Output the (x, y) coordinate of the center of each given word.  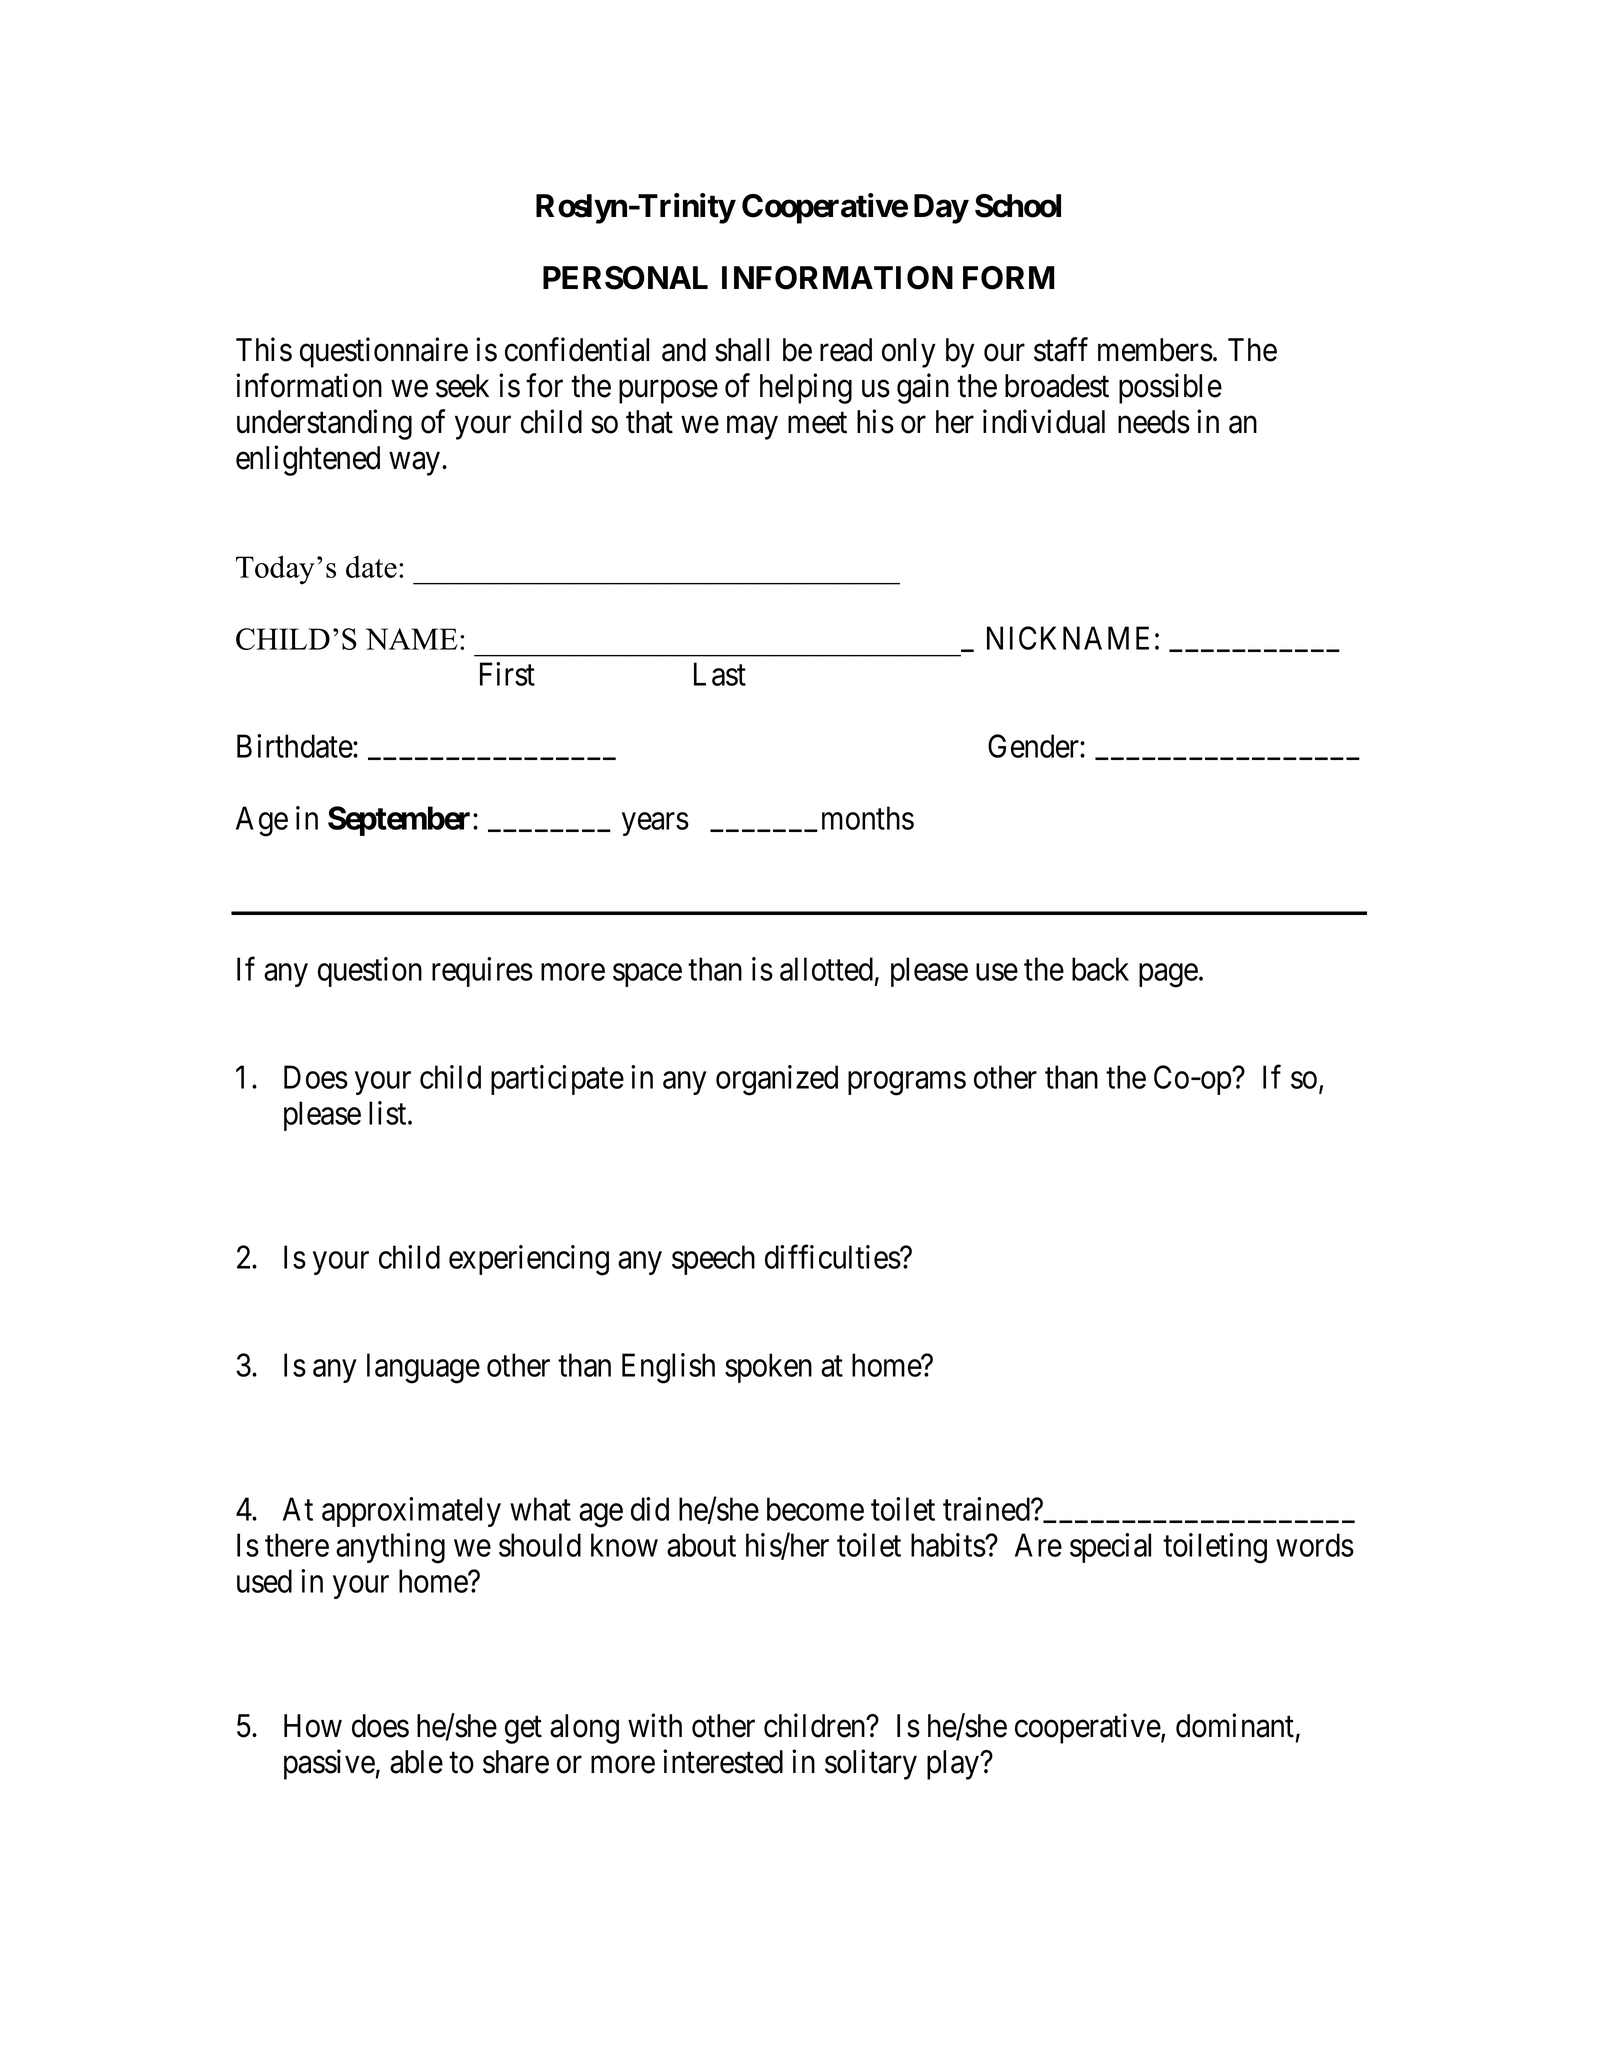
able (416, 1762)
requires (482, 972)
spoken (768, 1368)
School (1018, 206)
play (954, 1765)
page (1168, 976)
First (507, 674)
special (1110, 1548)
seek (462, 386)
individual (1044, 422)
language (423, 1368)
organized (777, 1080)
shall (742, 350)
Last (720, 674)
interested (723, 1761)
